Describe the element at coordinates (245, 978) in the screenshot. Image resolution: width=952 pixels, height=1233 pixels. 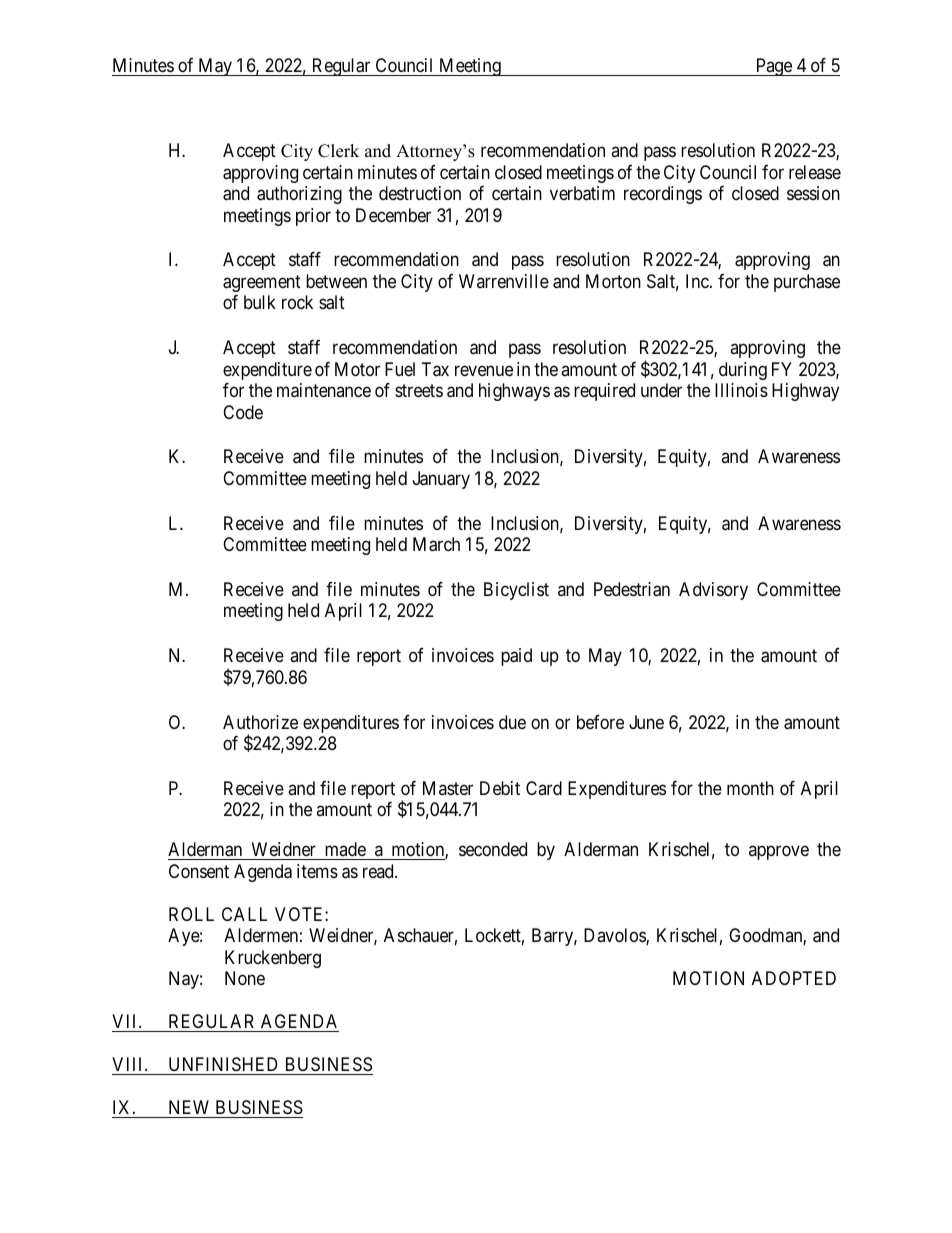
I see `None` at that location.
